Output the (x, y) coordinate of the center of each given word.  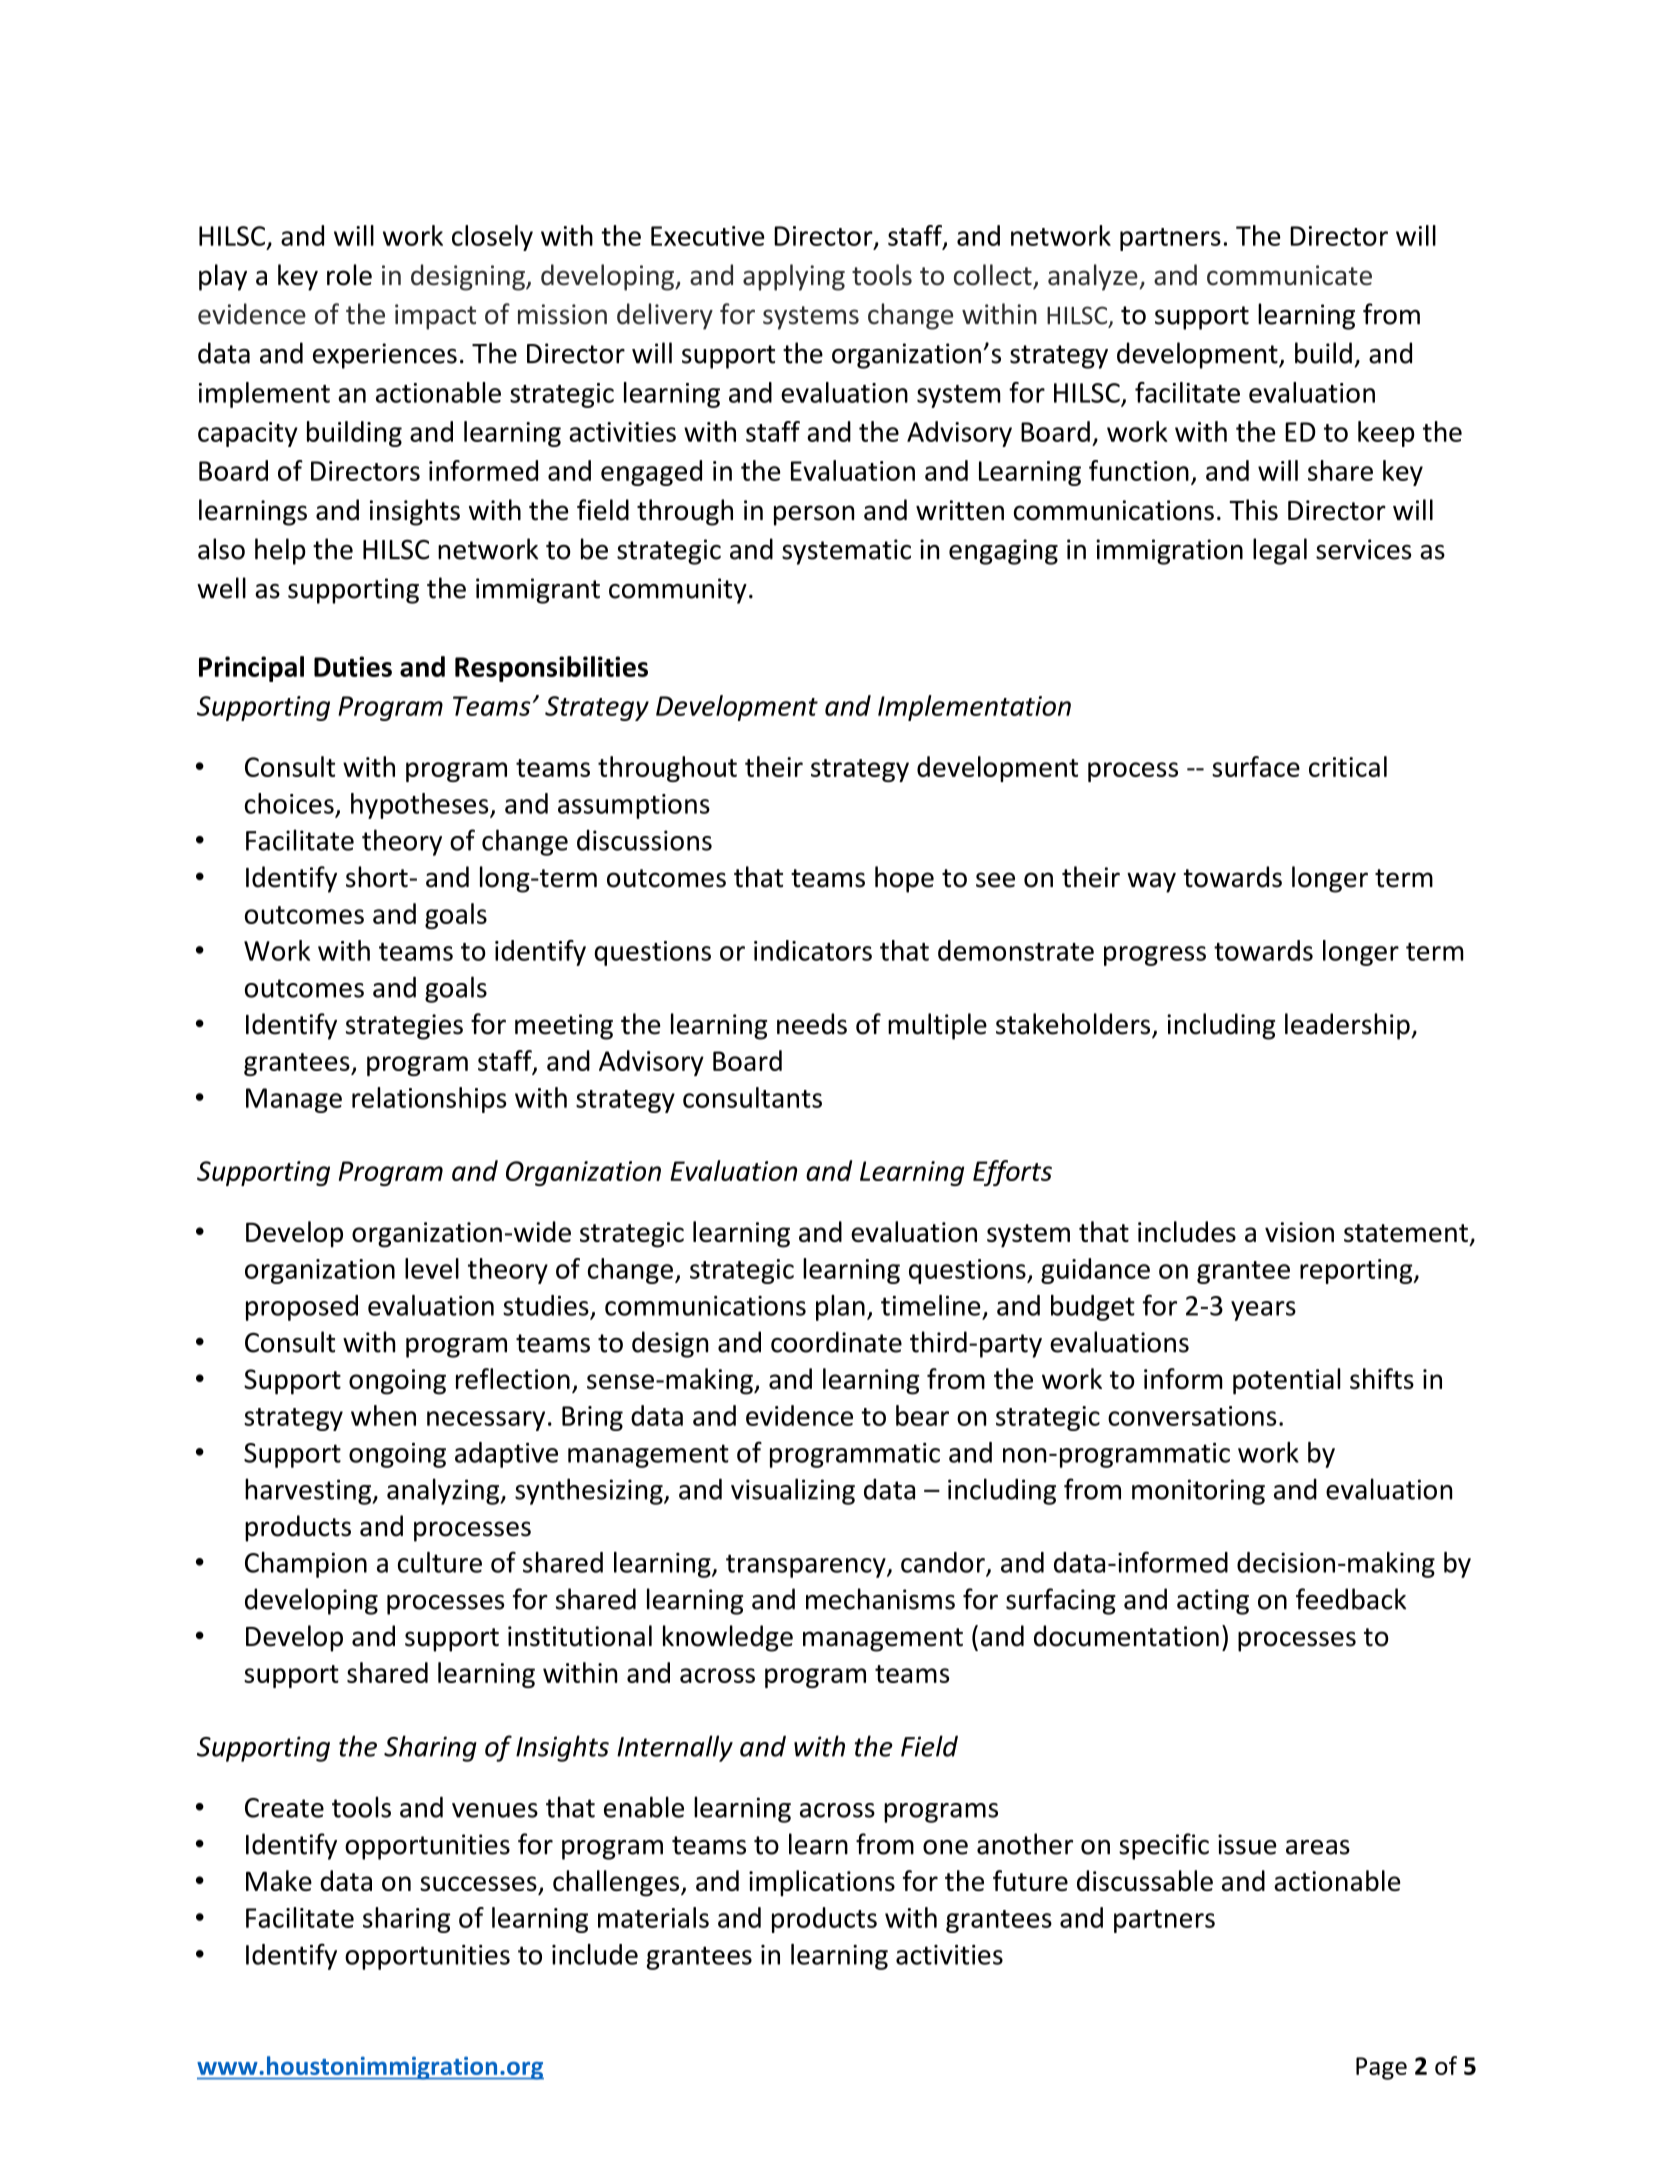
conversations (1192, 1416)
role (349, 275)
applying (794, 277)
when (383, 1415)
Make (279, 1880)
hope (904, 879)
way (1151, 882)
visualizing (793, 1491)
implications (822, 1883)
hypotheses (421, 806)
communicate (1289, 275)
